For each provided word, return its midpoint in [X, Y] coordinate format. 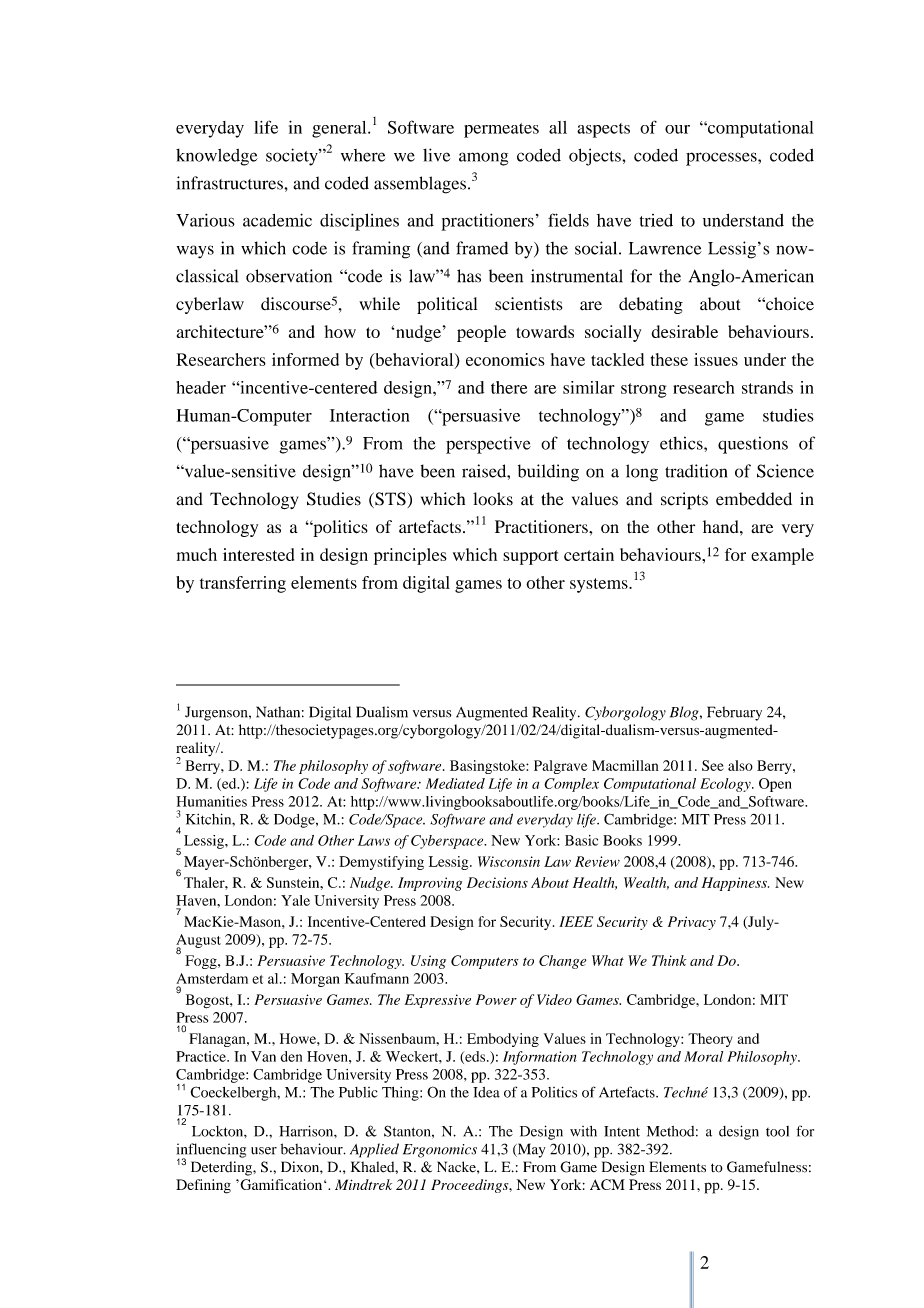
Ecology [726, 785]
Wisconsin [509, 861]
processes [722, 159]
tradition [696, 471]
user [264, 1151]
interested [258, 554]
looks [493, 499]
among [483, 159]
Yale [295, 900]
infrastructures [231, 183]
